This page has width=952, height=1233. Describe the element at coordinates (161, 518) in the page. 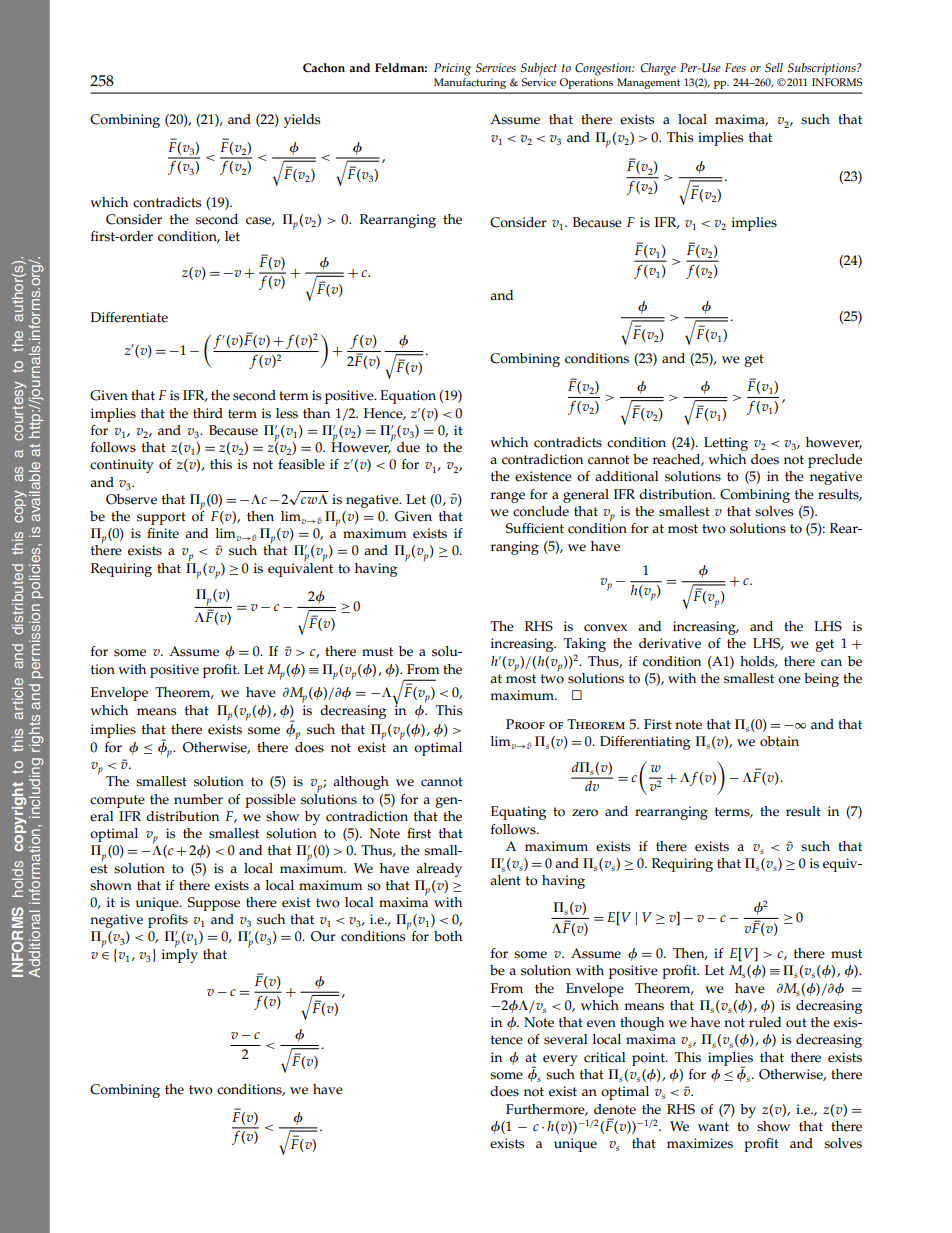

I see `support` at that location.
